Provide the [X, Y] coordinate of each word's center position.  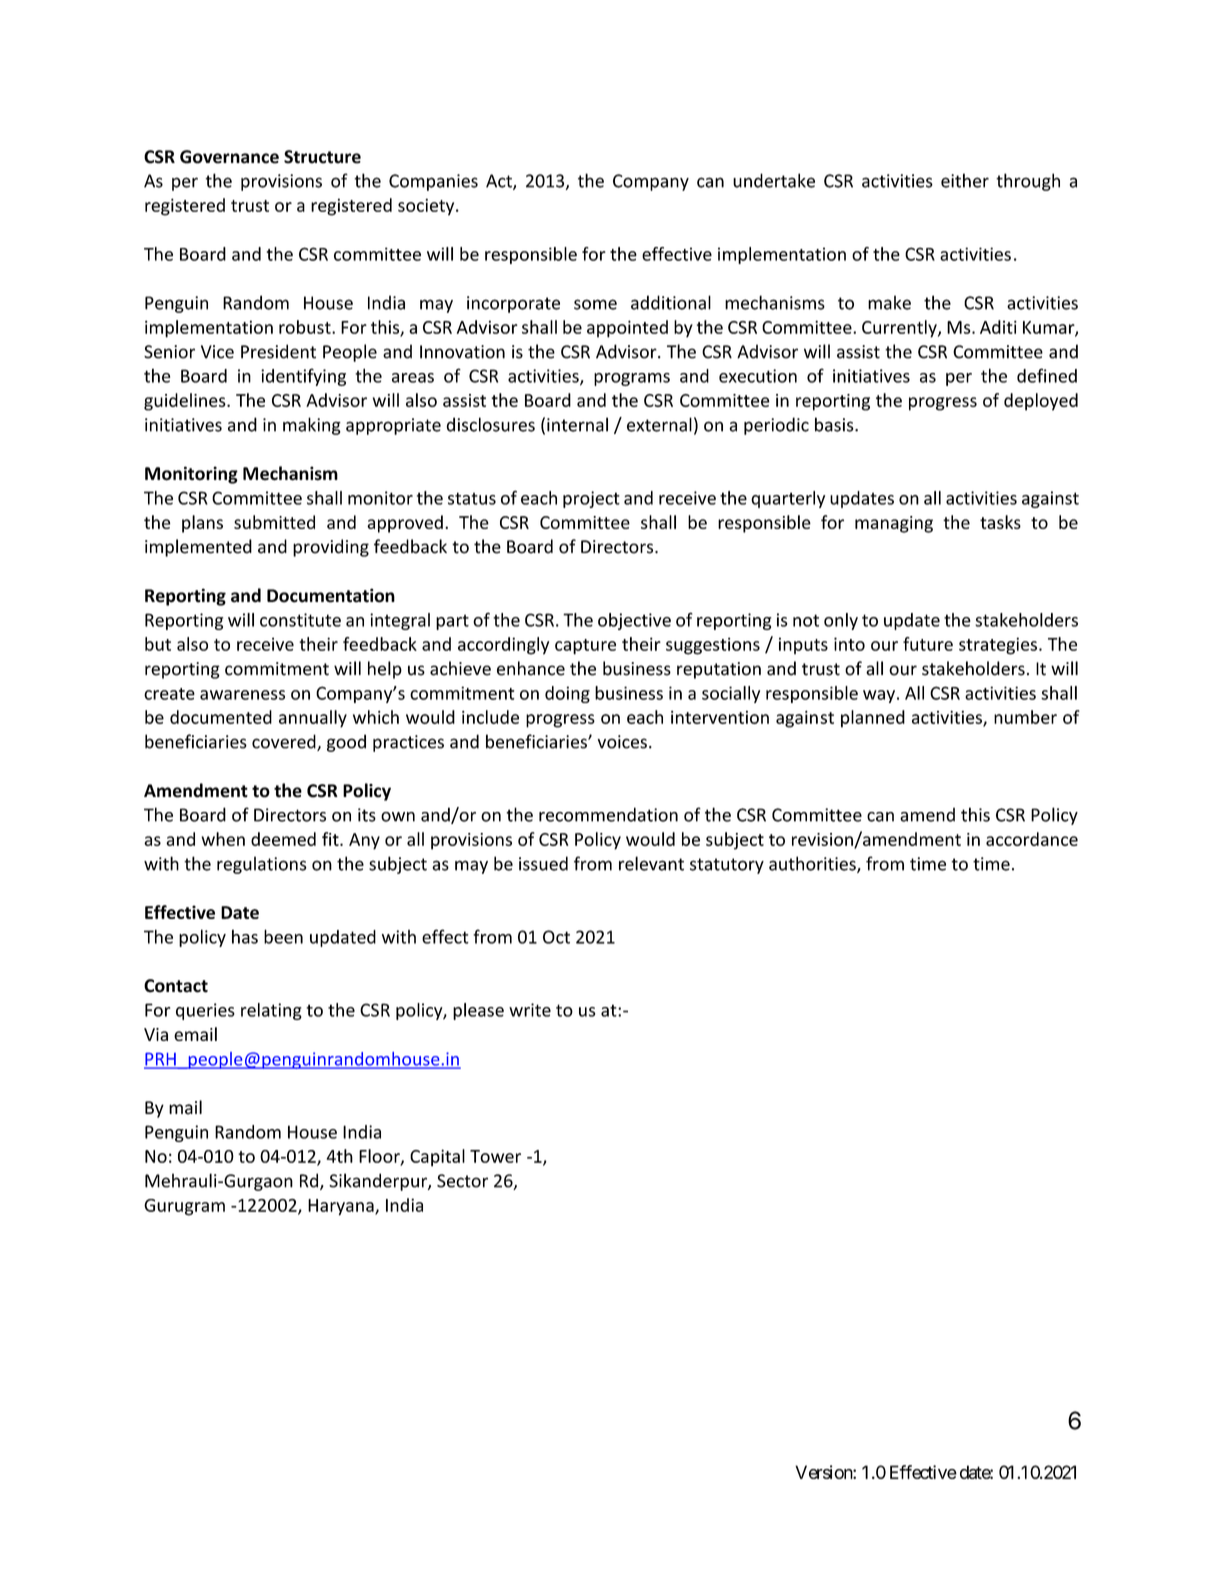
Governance [229, 157]
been [283, 936]
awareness [242, 695]
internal [577, 424]
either [965, 180]
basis [835, 424]
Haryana [342, 1207]
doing [567, 694]
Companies [433, 182]
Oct [556, 937]
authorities [813, 864]
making [312, 426]
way [879, 696]
